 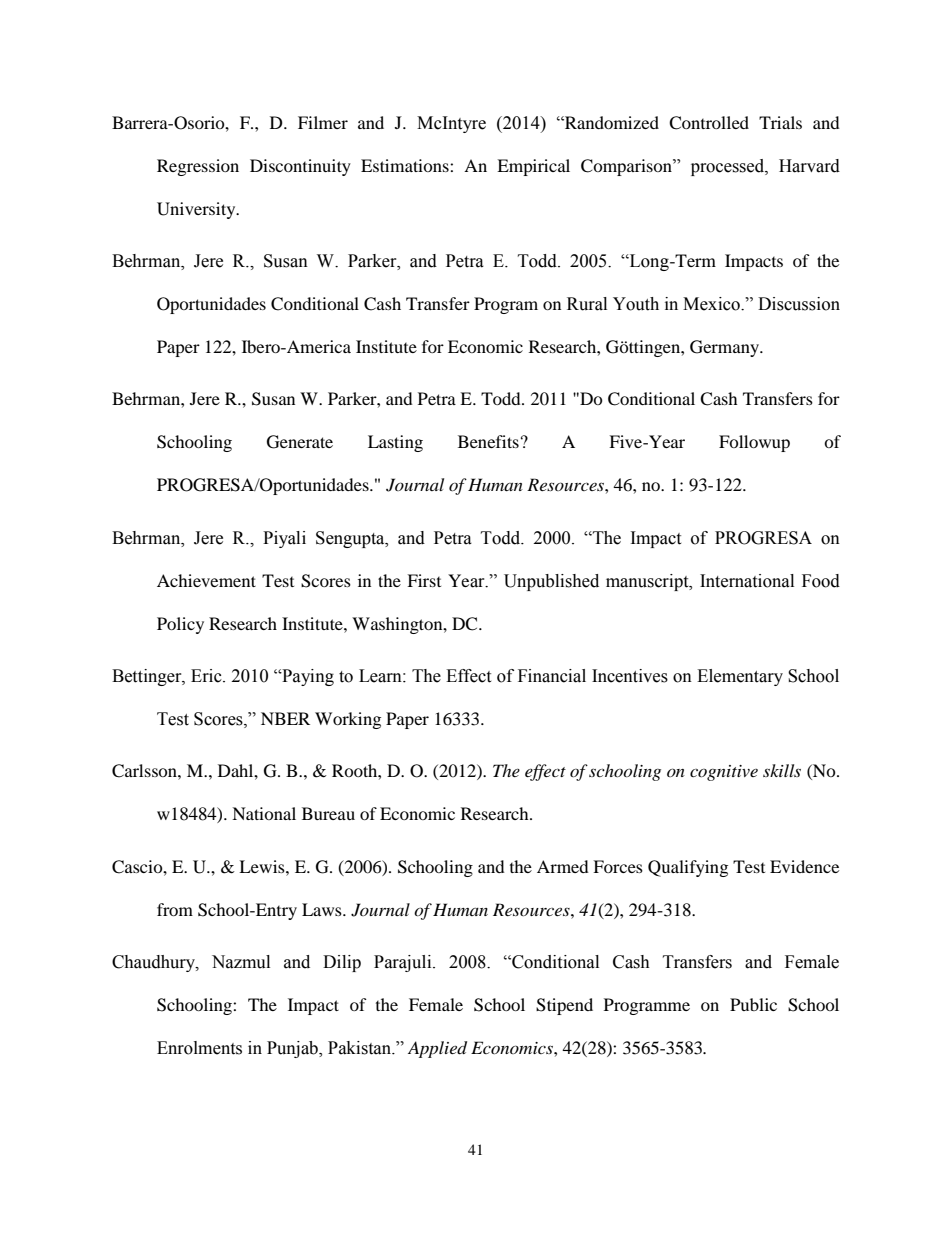 I want to click on Financial, so click(x=552, y=676).
